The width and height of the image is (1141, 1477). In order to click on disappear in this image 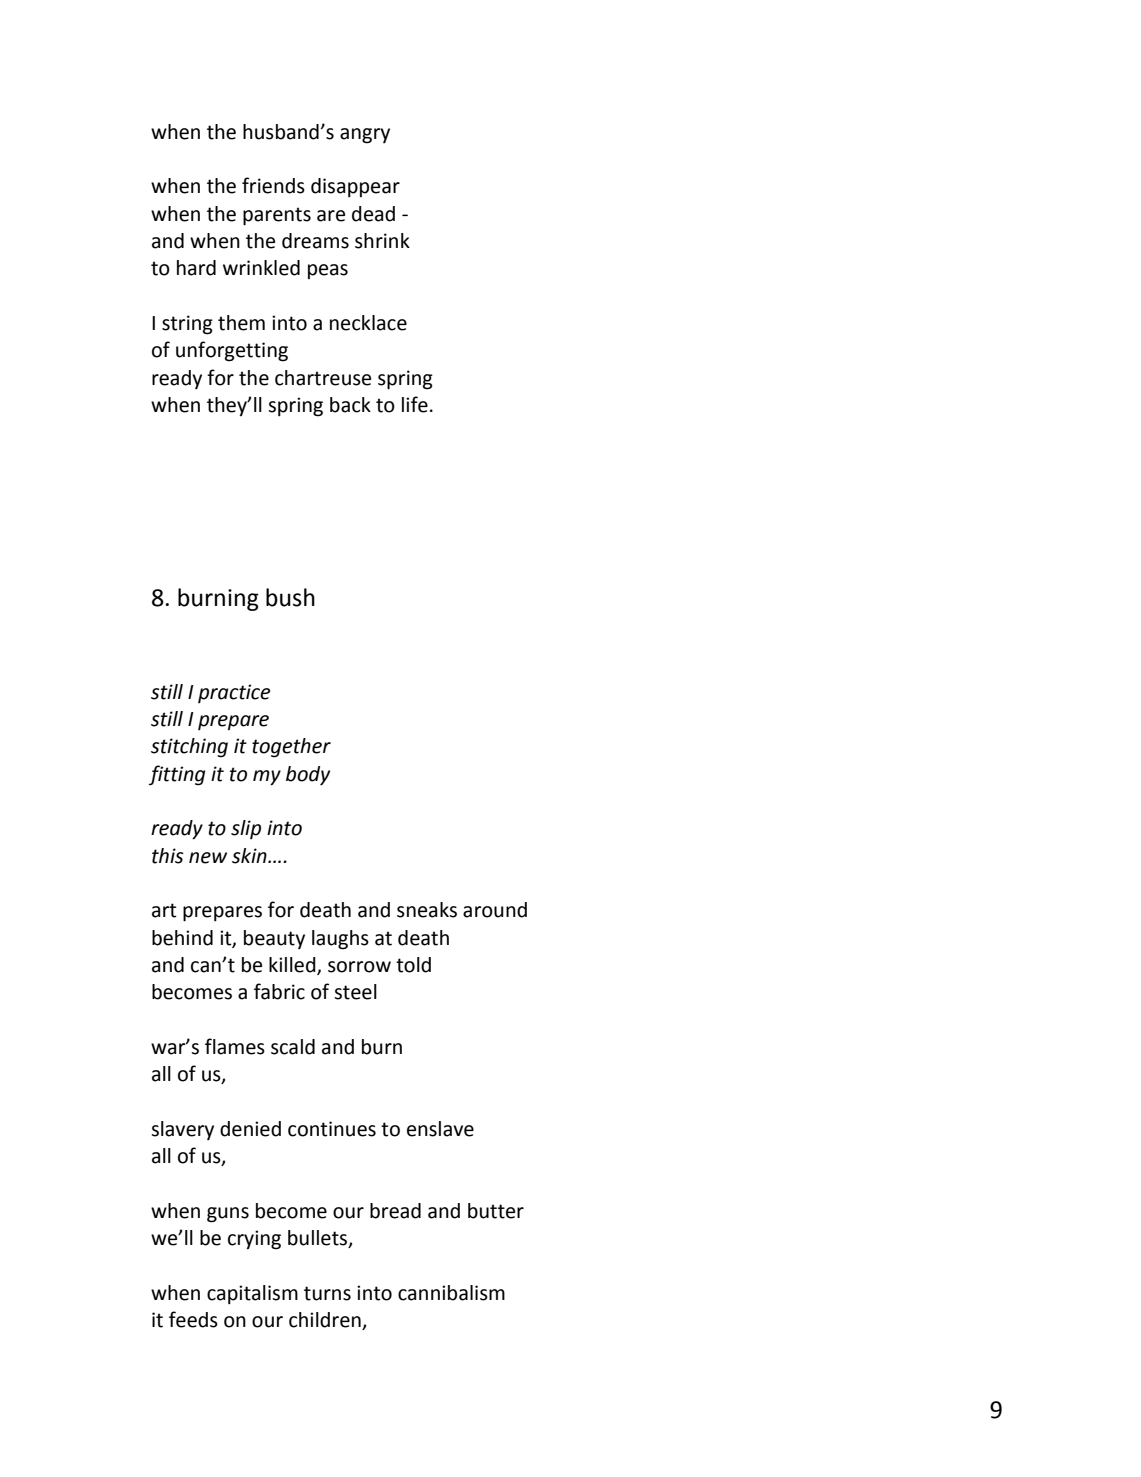, I will do `click(355, 187)`.
